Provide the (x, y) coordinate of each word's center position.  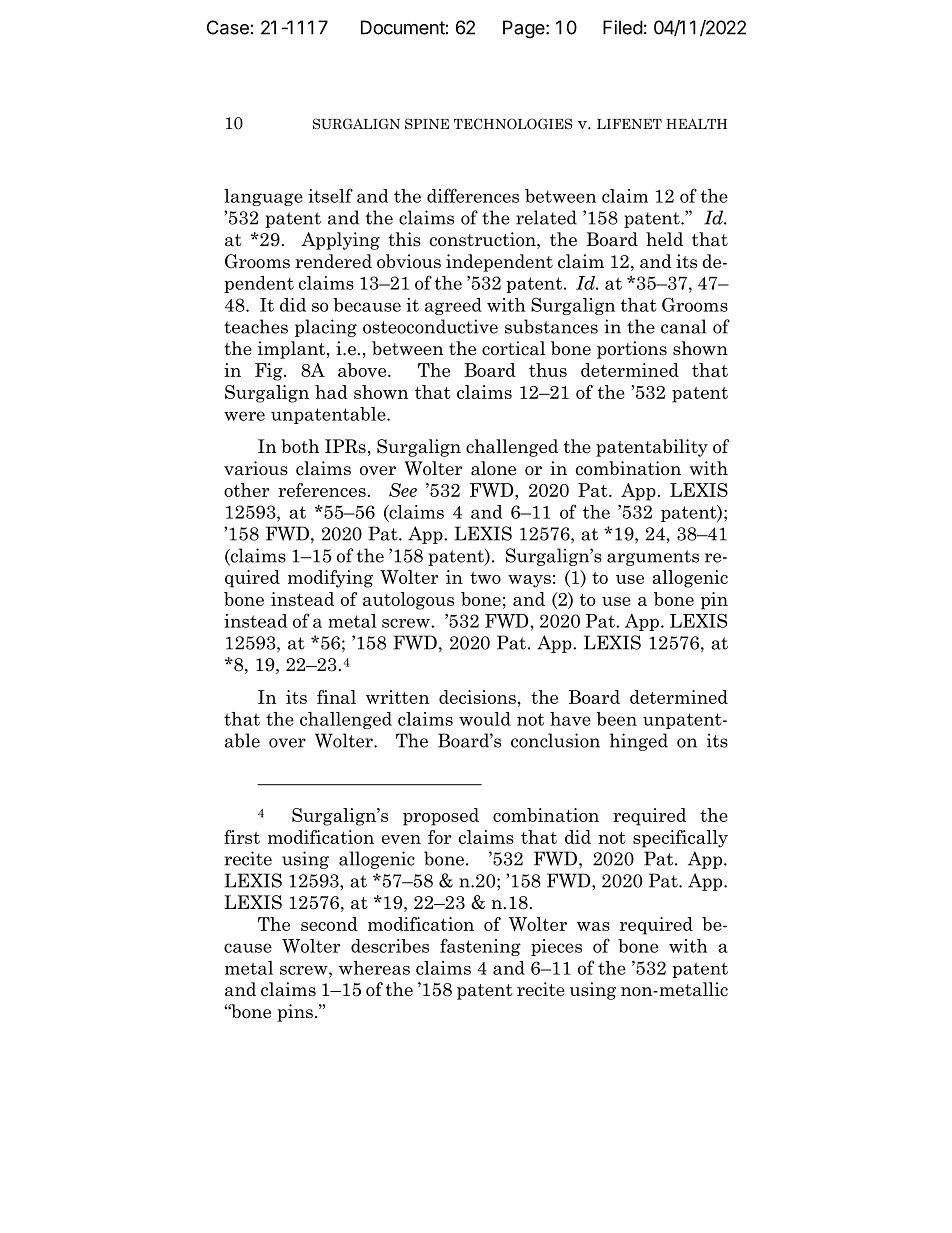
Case (228, 27)
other (246, 490)
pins (295, 1013)
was (593, 926)
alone (493, 468)
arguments (653, 558)
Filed (623, 27)
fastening (480, 947)
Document (403, 27)
